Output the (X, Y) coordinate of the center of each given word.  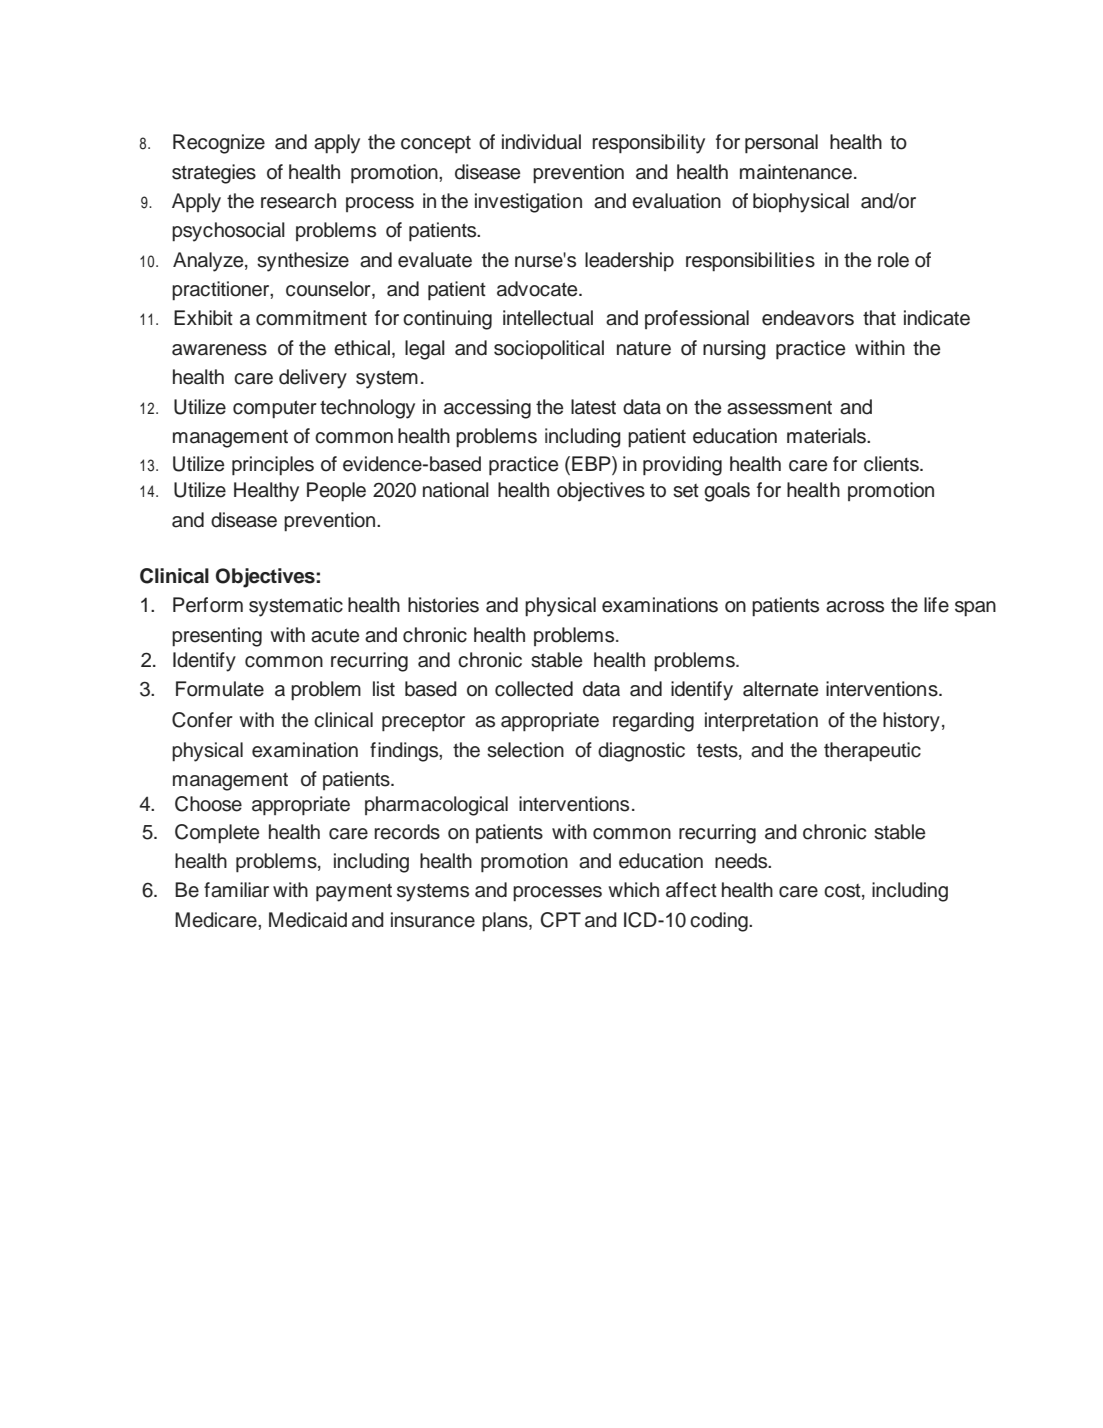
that (879, 318)
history (911, 722)
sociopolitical (549, 349)
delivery (313, 379)
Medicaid (308, 920)
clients (892, 464)
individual (541, 142)
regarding (653, 722)
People (336, 491)
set (686, 491)
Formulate (220, 689)
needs (742, 861)
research (298, 201)
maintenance (797, 172)
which (633, 890)
